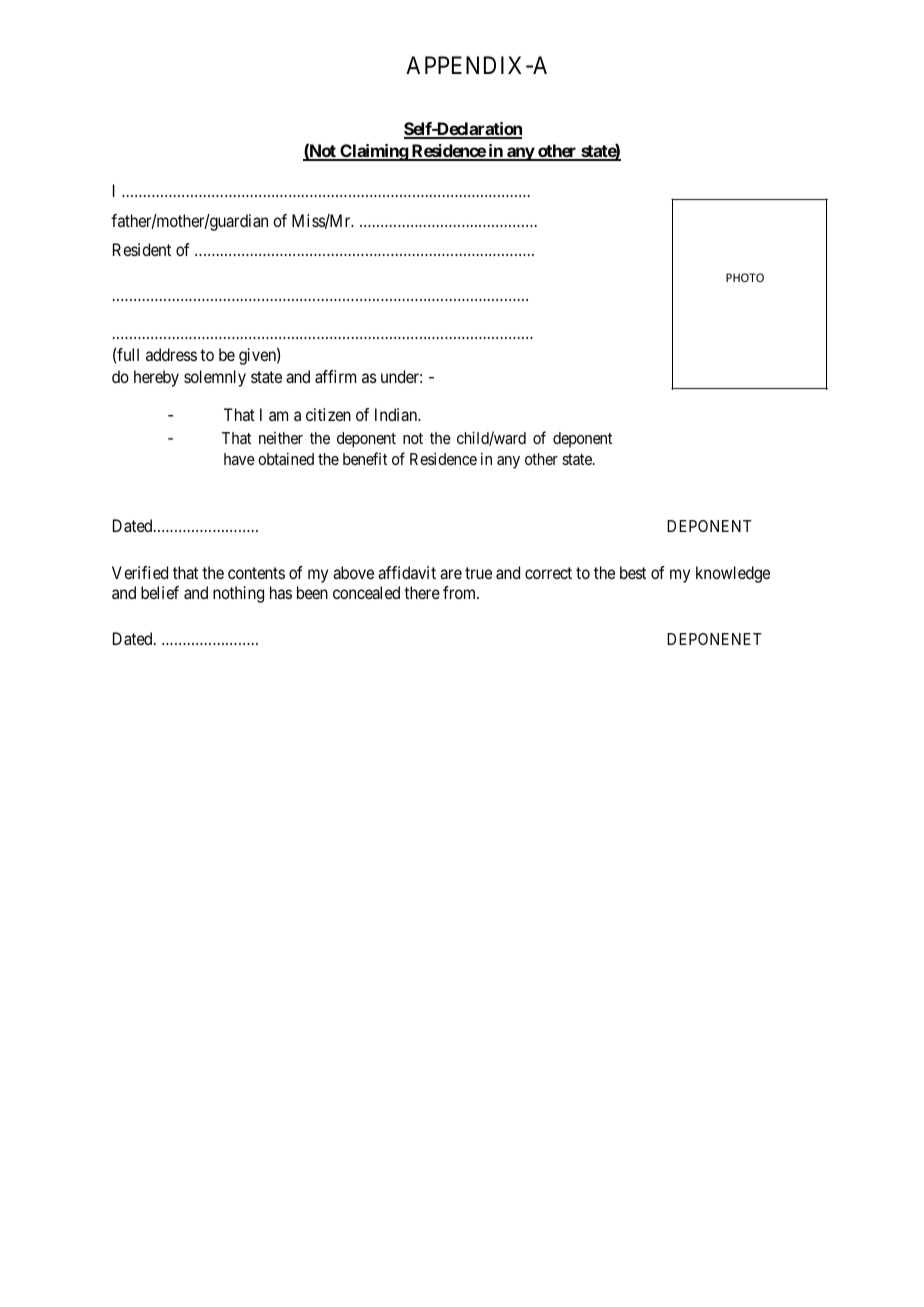 The image size is (924, 1307). I want to click on from, so click(461, 592).
